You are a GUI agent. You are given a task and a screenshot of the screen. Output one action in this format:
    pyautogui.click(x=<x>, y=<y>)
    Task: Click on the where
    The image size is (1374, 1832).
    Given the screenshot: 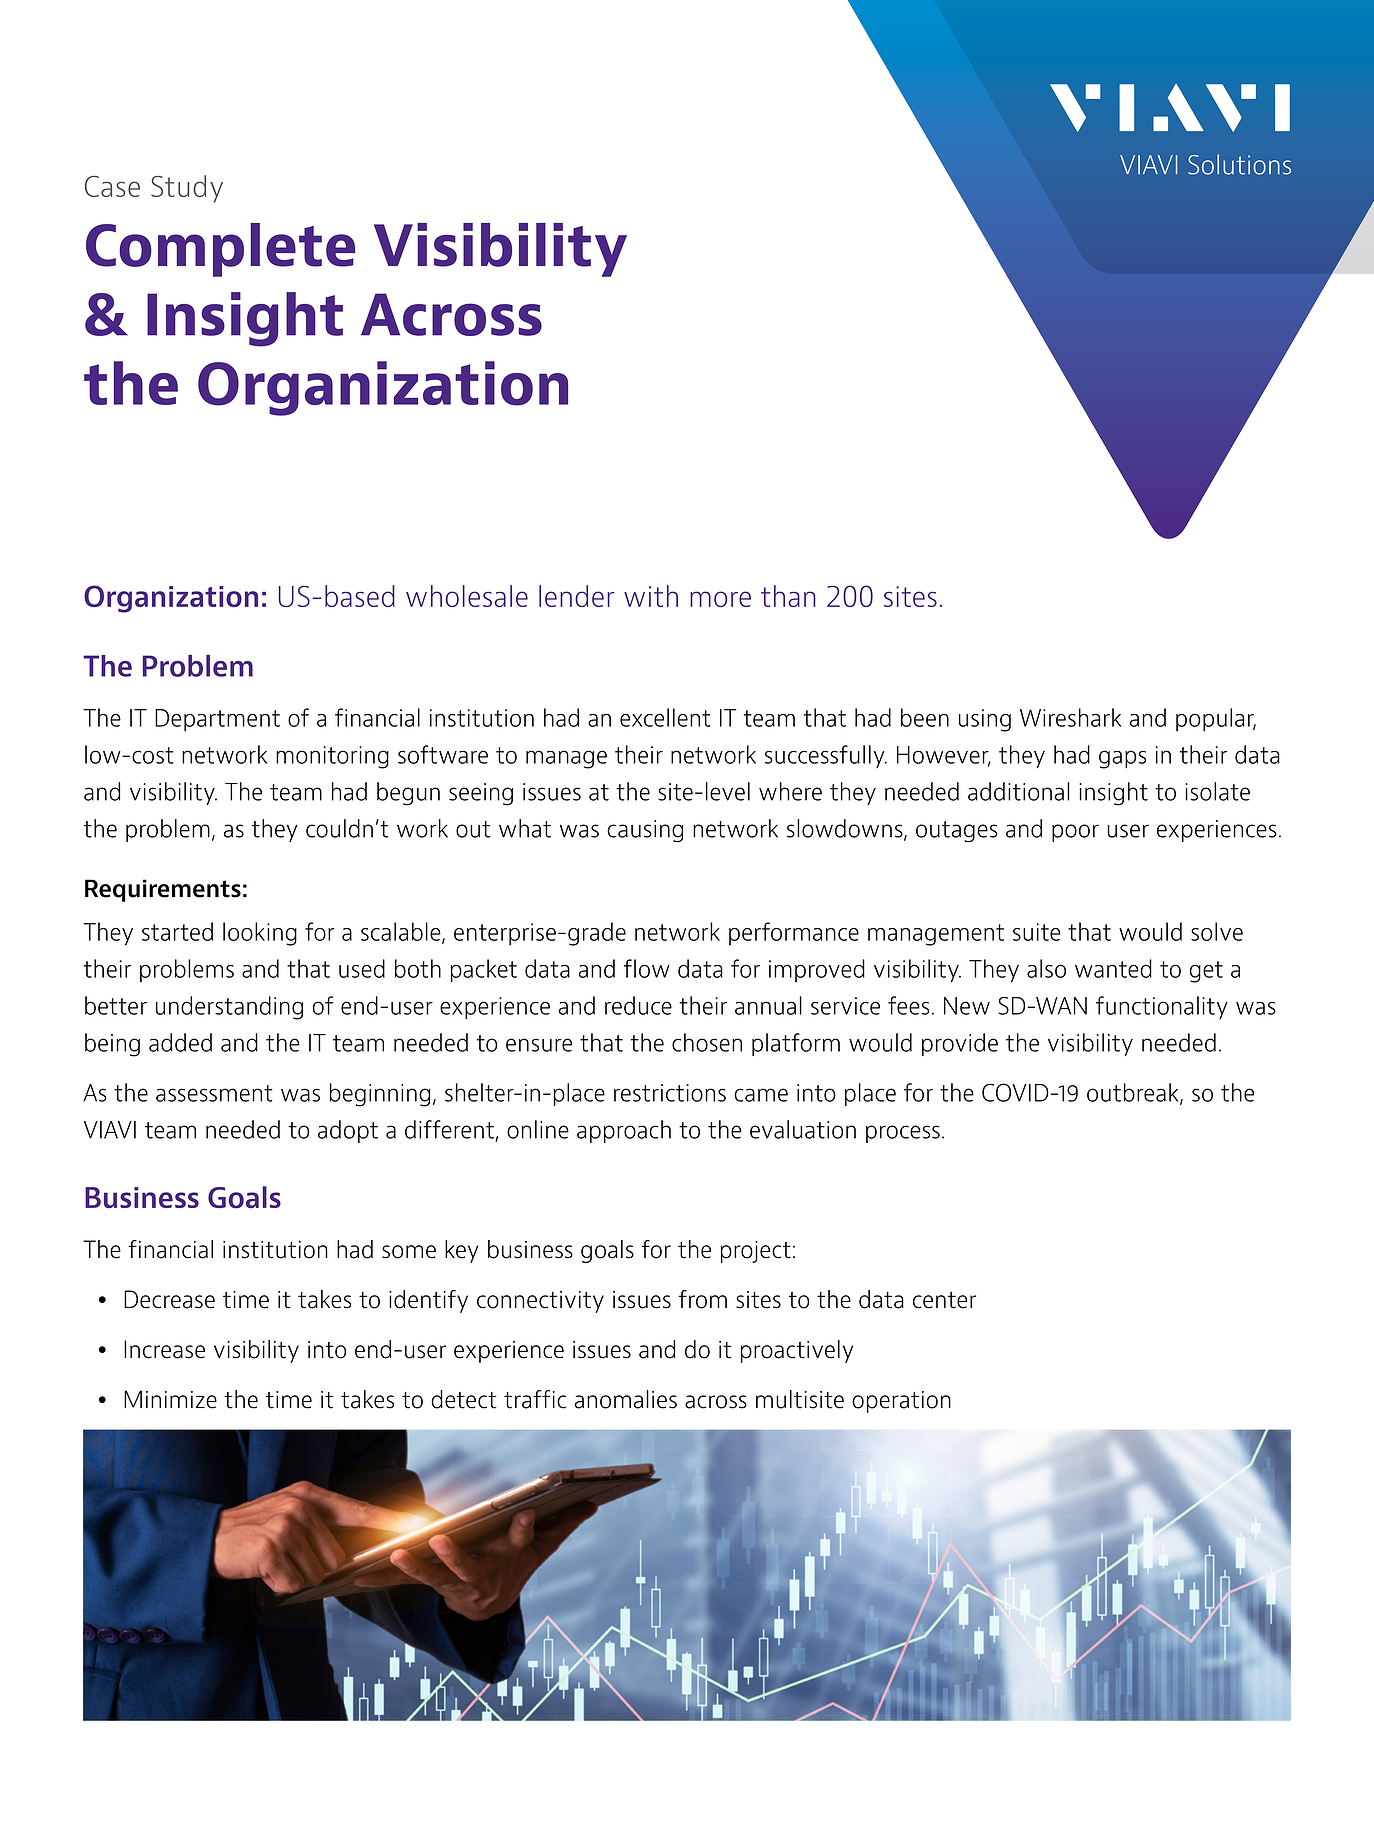 What is the action you would take?
    pyautogui.click(x=790, y=791)
